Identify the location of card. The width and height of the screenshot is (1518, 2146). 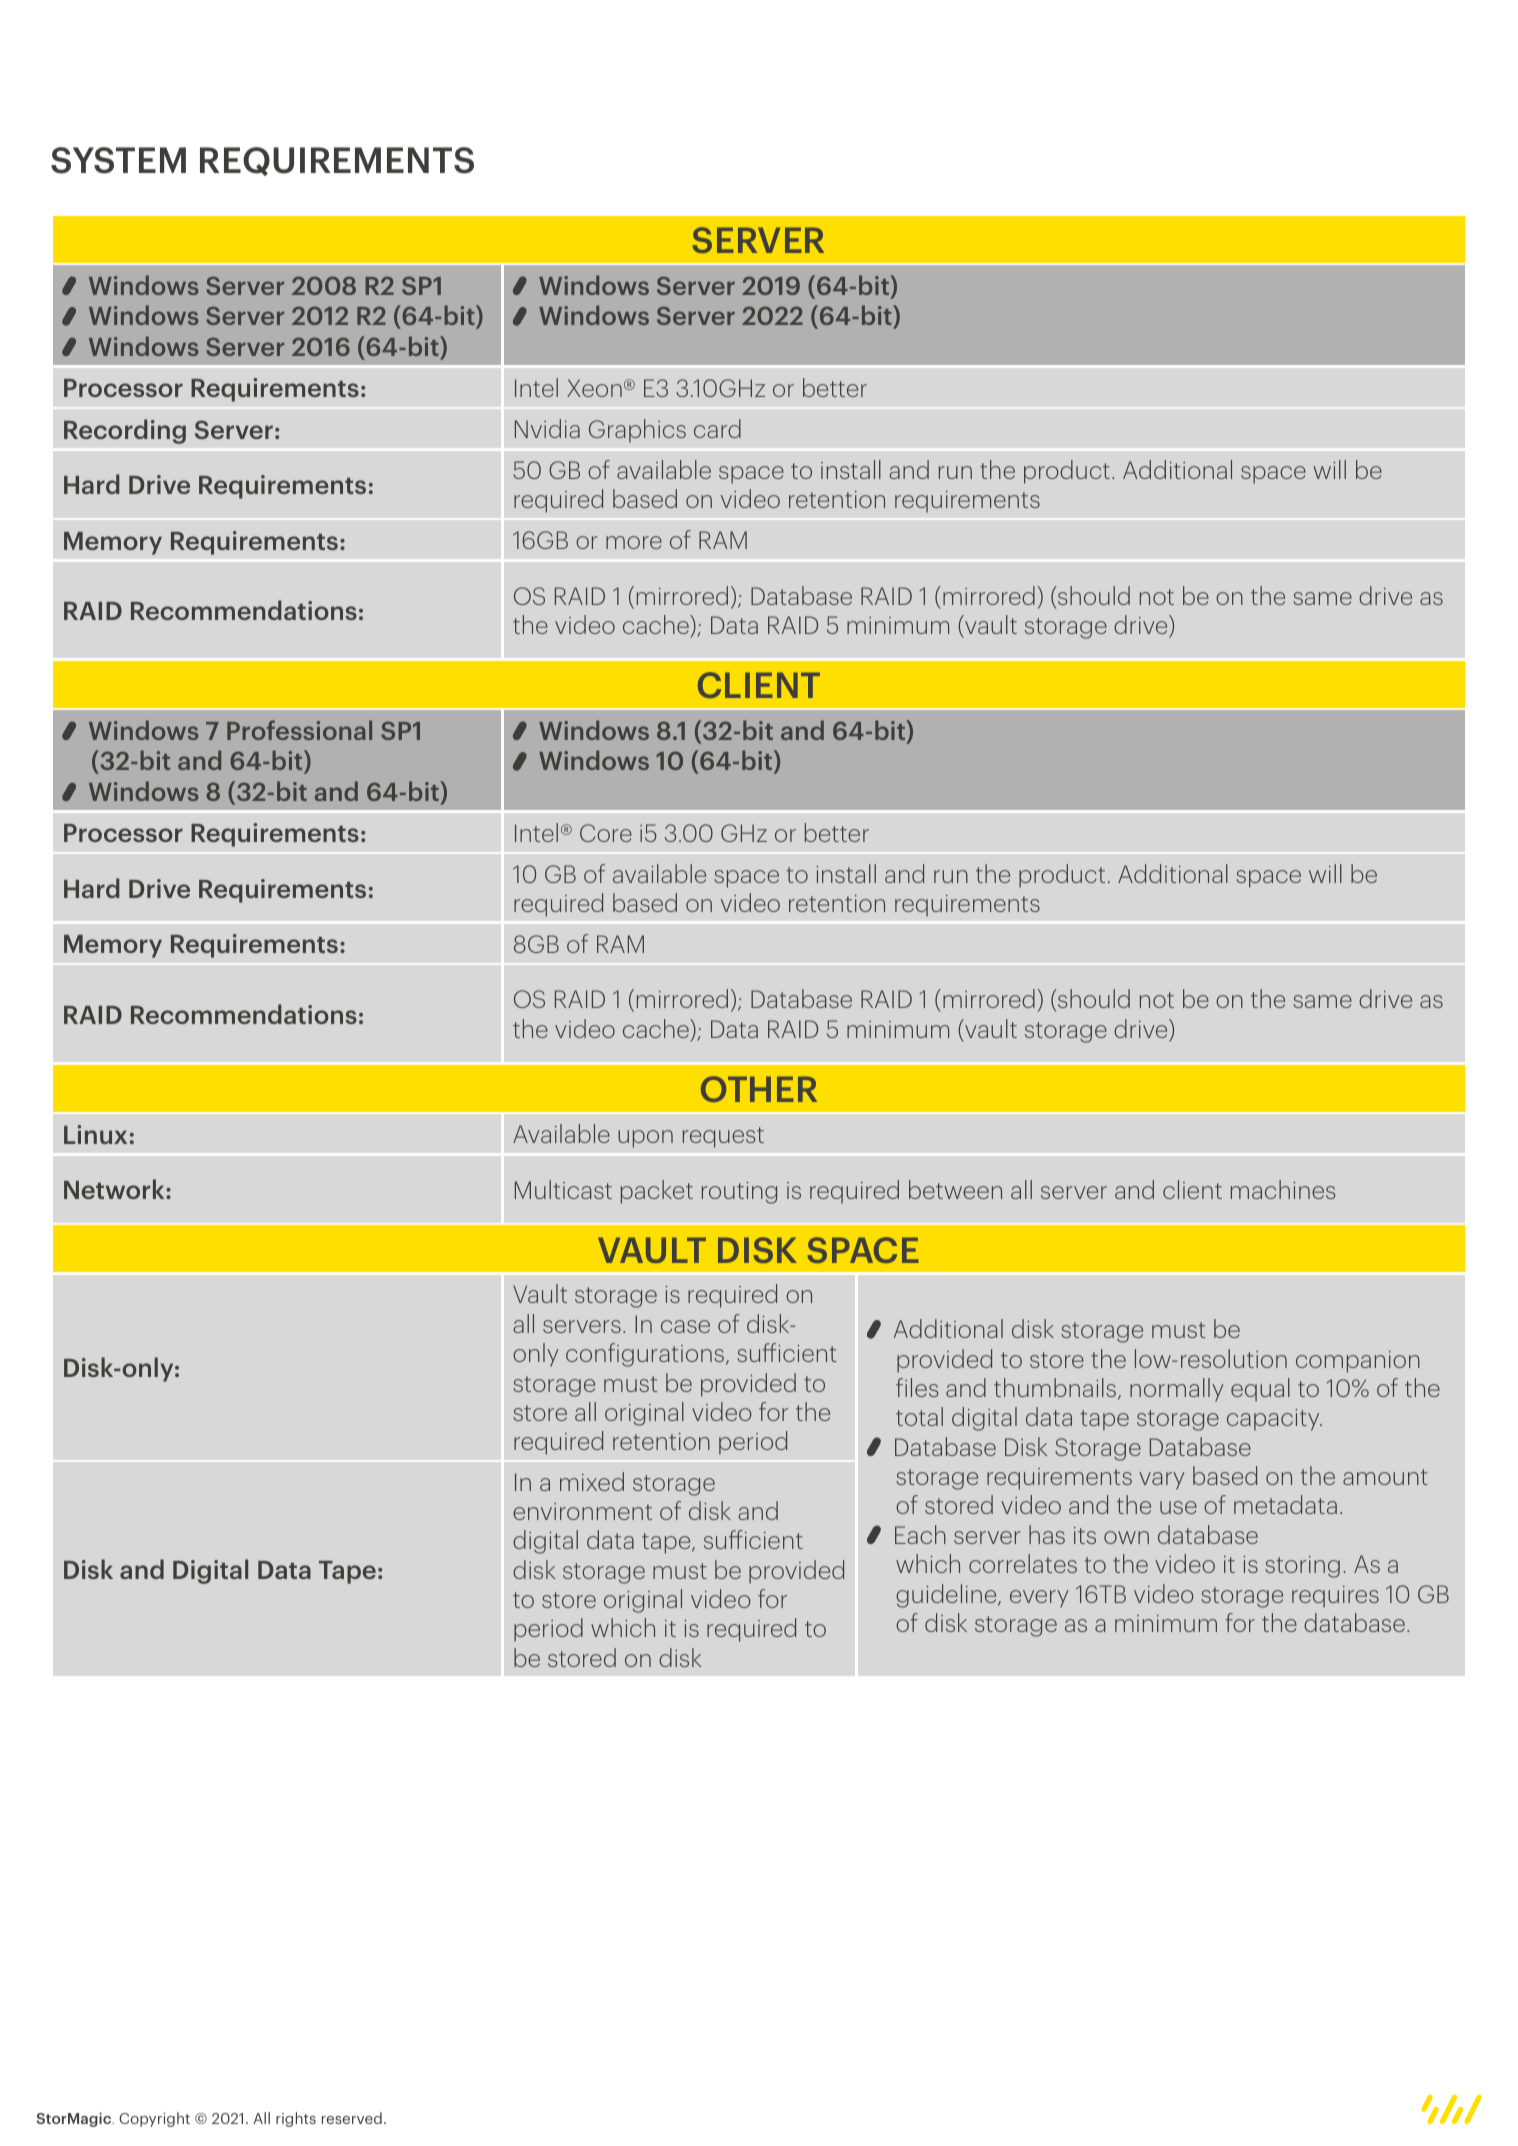
(717, 428).
